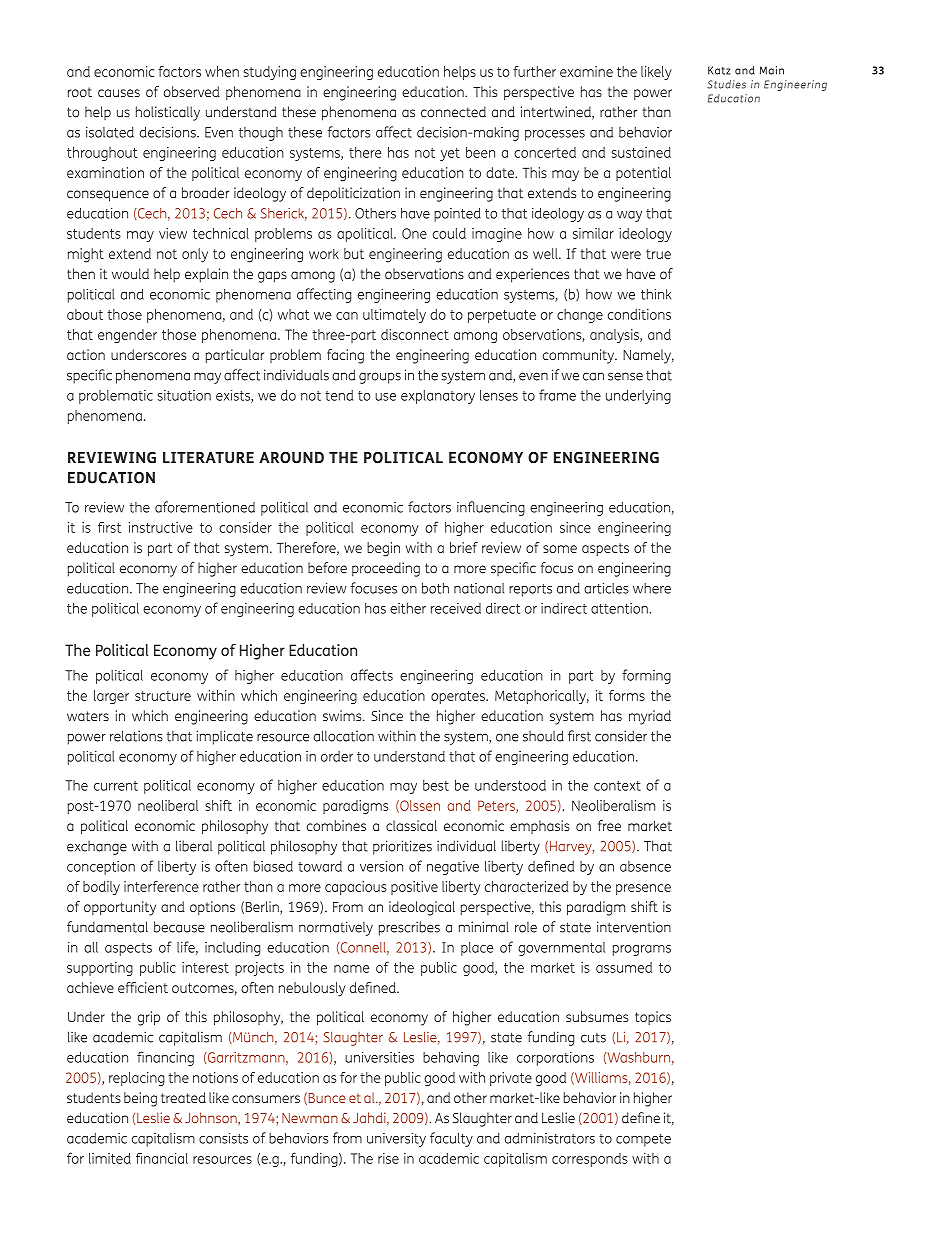 This document has width=952, height=1233. Describe the element at coordinates (453, 112) in the document. I see `connected` at that location.
